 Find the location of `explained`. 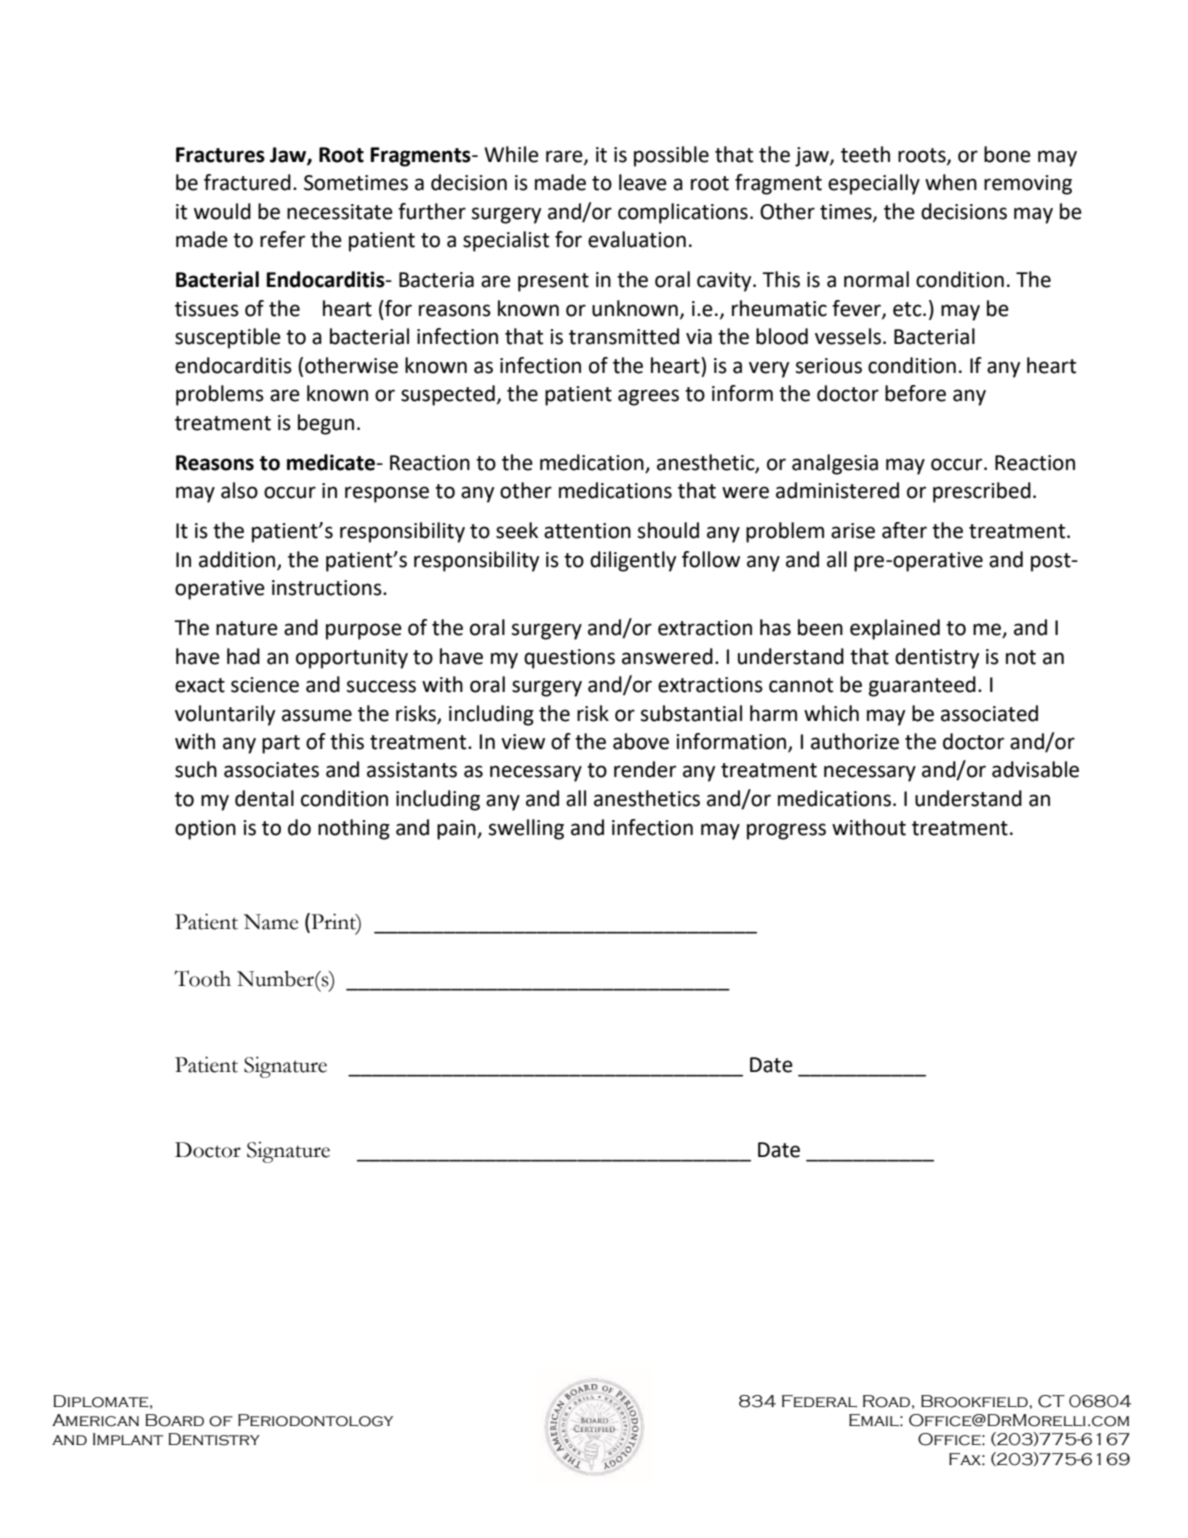

explained is located at coordinates (895, 629).
